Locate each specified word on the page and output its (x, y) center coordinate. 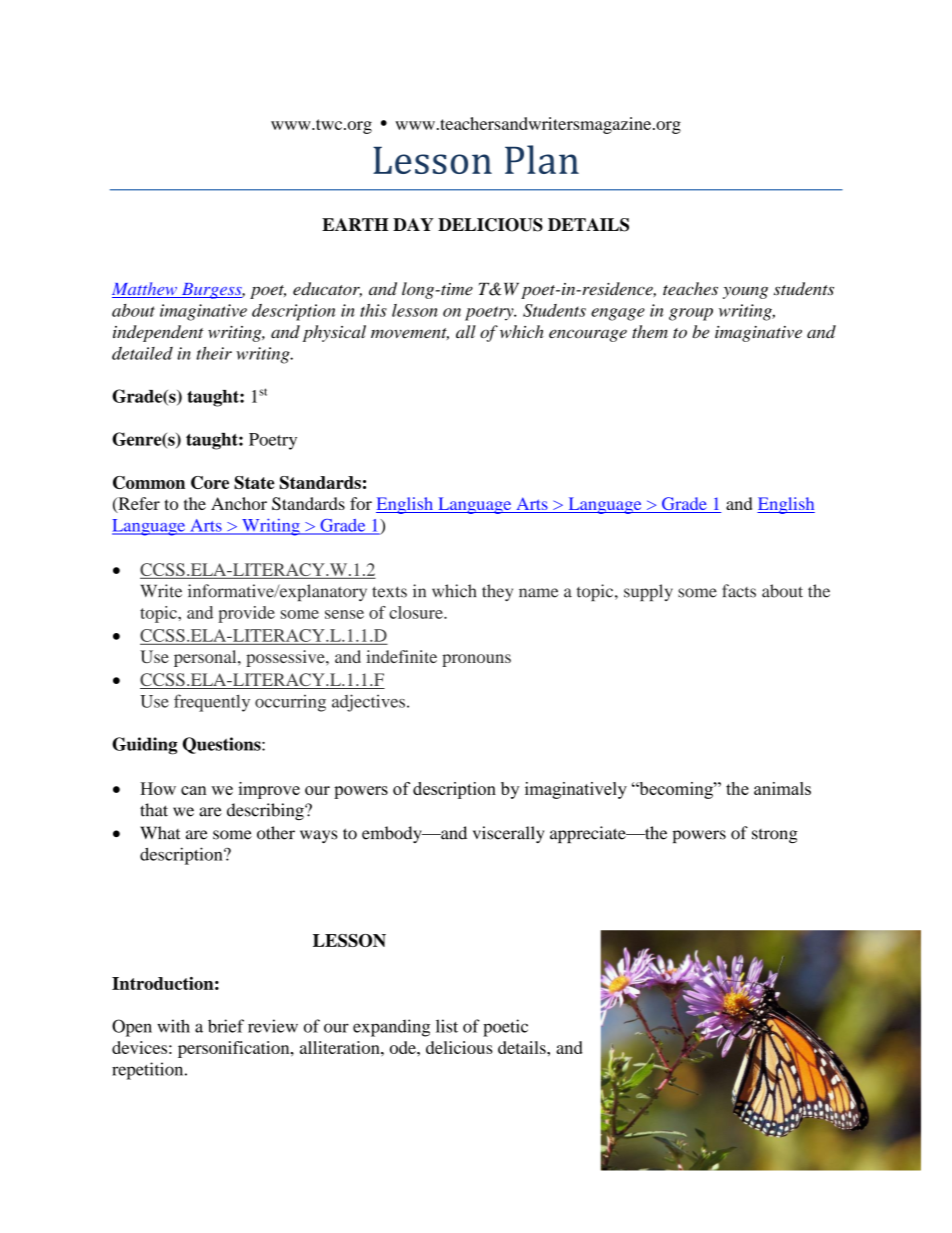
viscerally (508, 834)
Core (210, 482)
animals (782, 788)
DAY (413, 224)
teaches (690, 289)
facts (739, 591)
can (194, 790)
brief (226, 1026)
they (497, 592)
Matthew (145, 290)
